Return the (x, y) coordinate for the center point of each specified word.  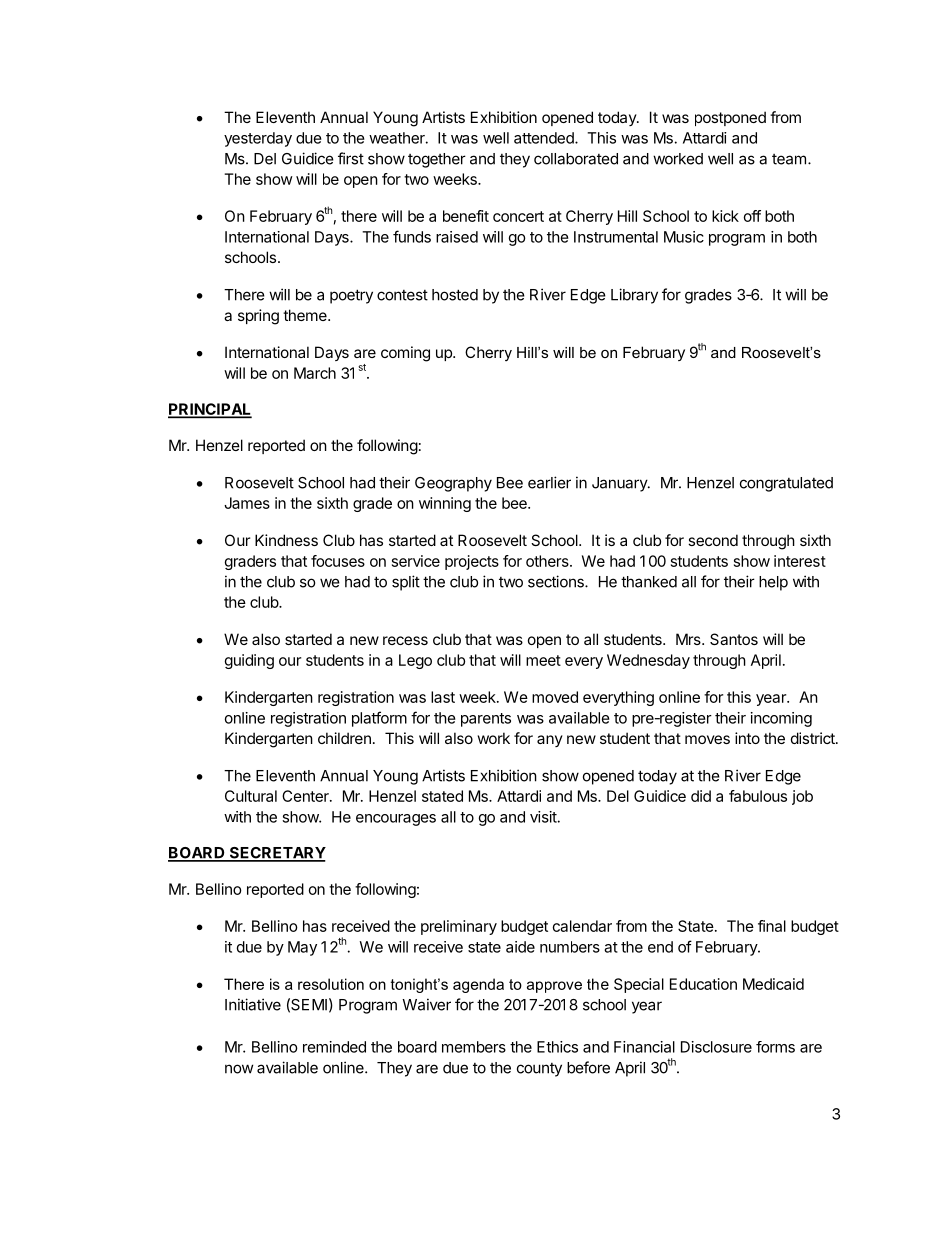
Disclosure (716, 1047)
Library (634, 296)
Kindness (286, 540)
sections (557, 581)
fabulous (758, 796)
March (315, 373)
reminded (334, 1047)
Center (306, 796)
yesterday (258, 139)
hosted (455, 295)
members (474, 1047)
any (550, 741)
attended (545, 138)
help (773, 583)
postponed (730, 118)
